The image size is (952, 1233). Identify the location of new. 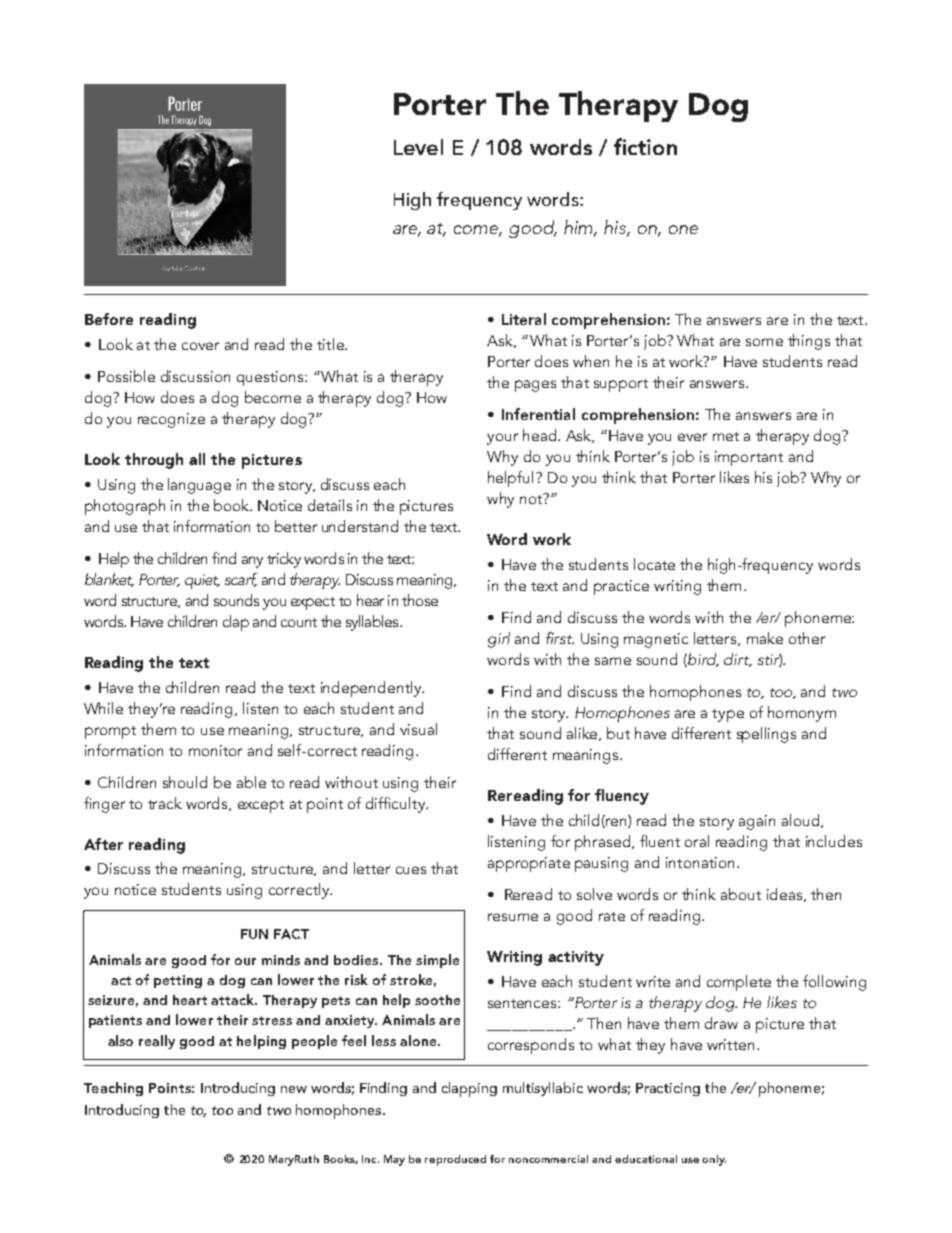
(294, 1089).
